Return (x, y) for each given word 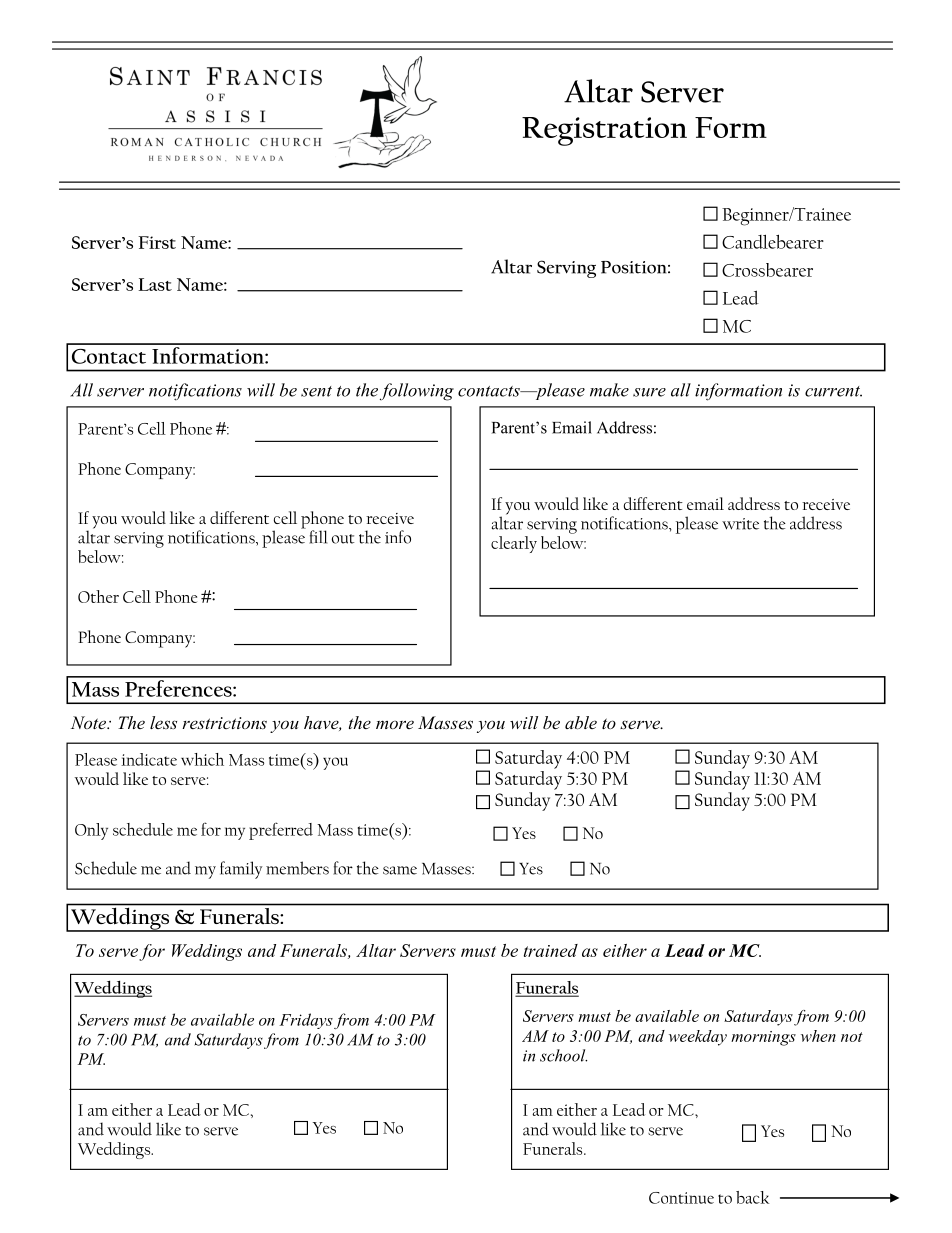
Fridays (306, 1021)
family (241, 870)
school (563, 1055)
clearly (514, 544)
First (157, 242)
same (400, 870)
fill (318, 537)
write (740, 524)
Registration (604, 131)
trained (551, 950)
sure (649, 392)
